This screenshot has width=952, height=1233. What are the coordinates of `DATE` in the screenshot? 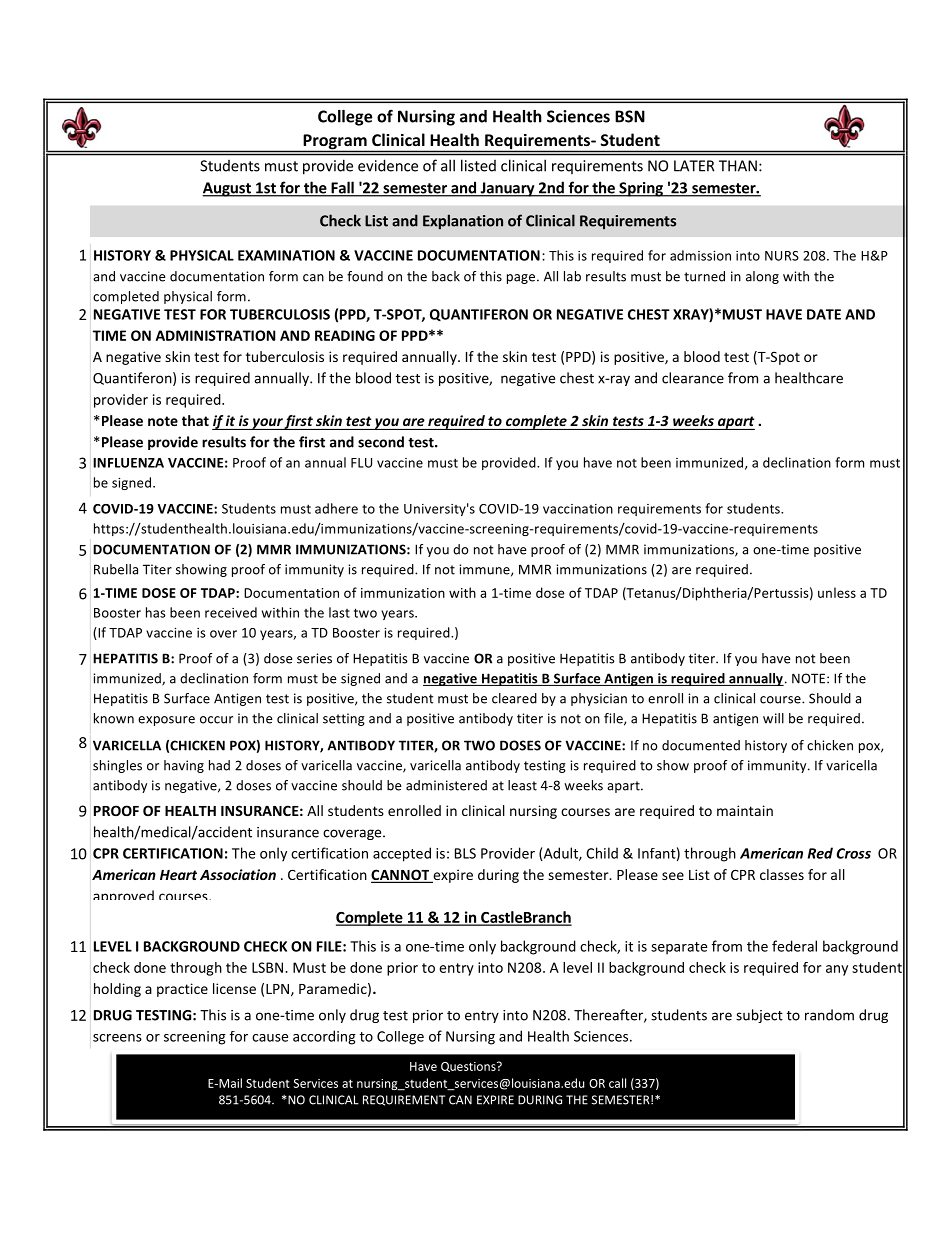 It's located at (824, 314).
